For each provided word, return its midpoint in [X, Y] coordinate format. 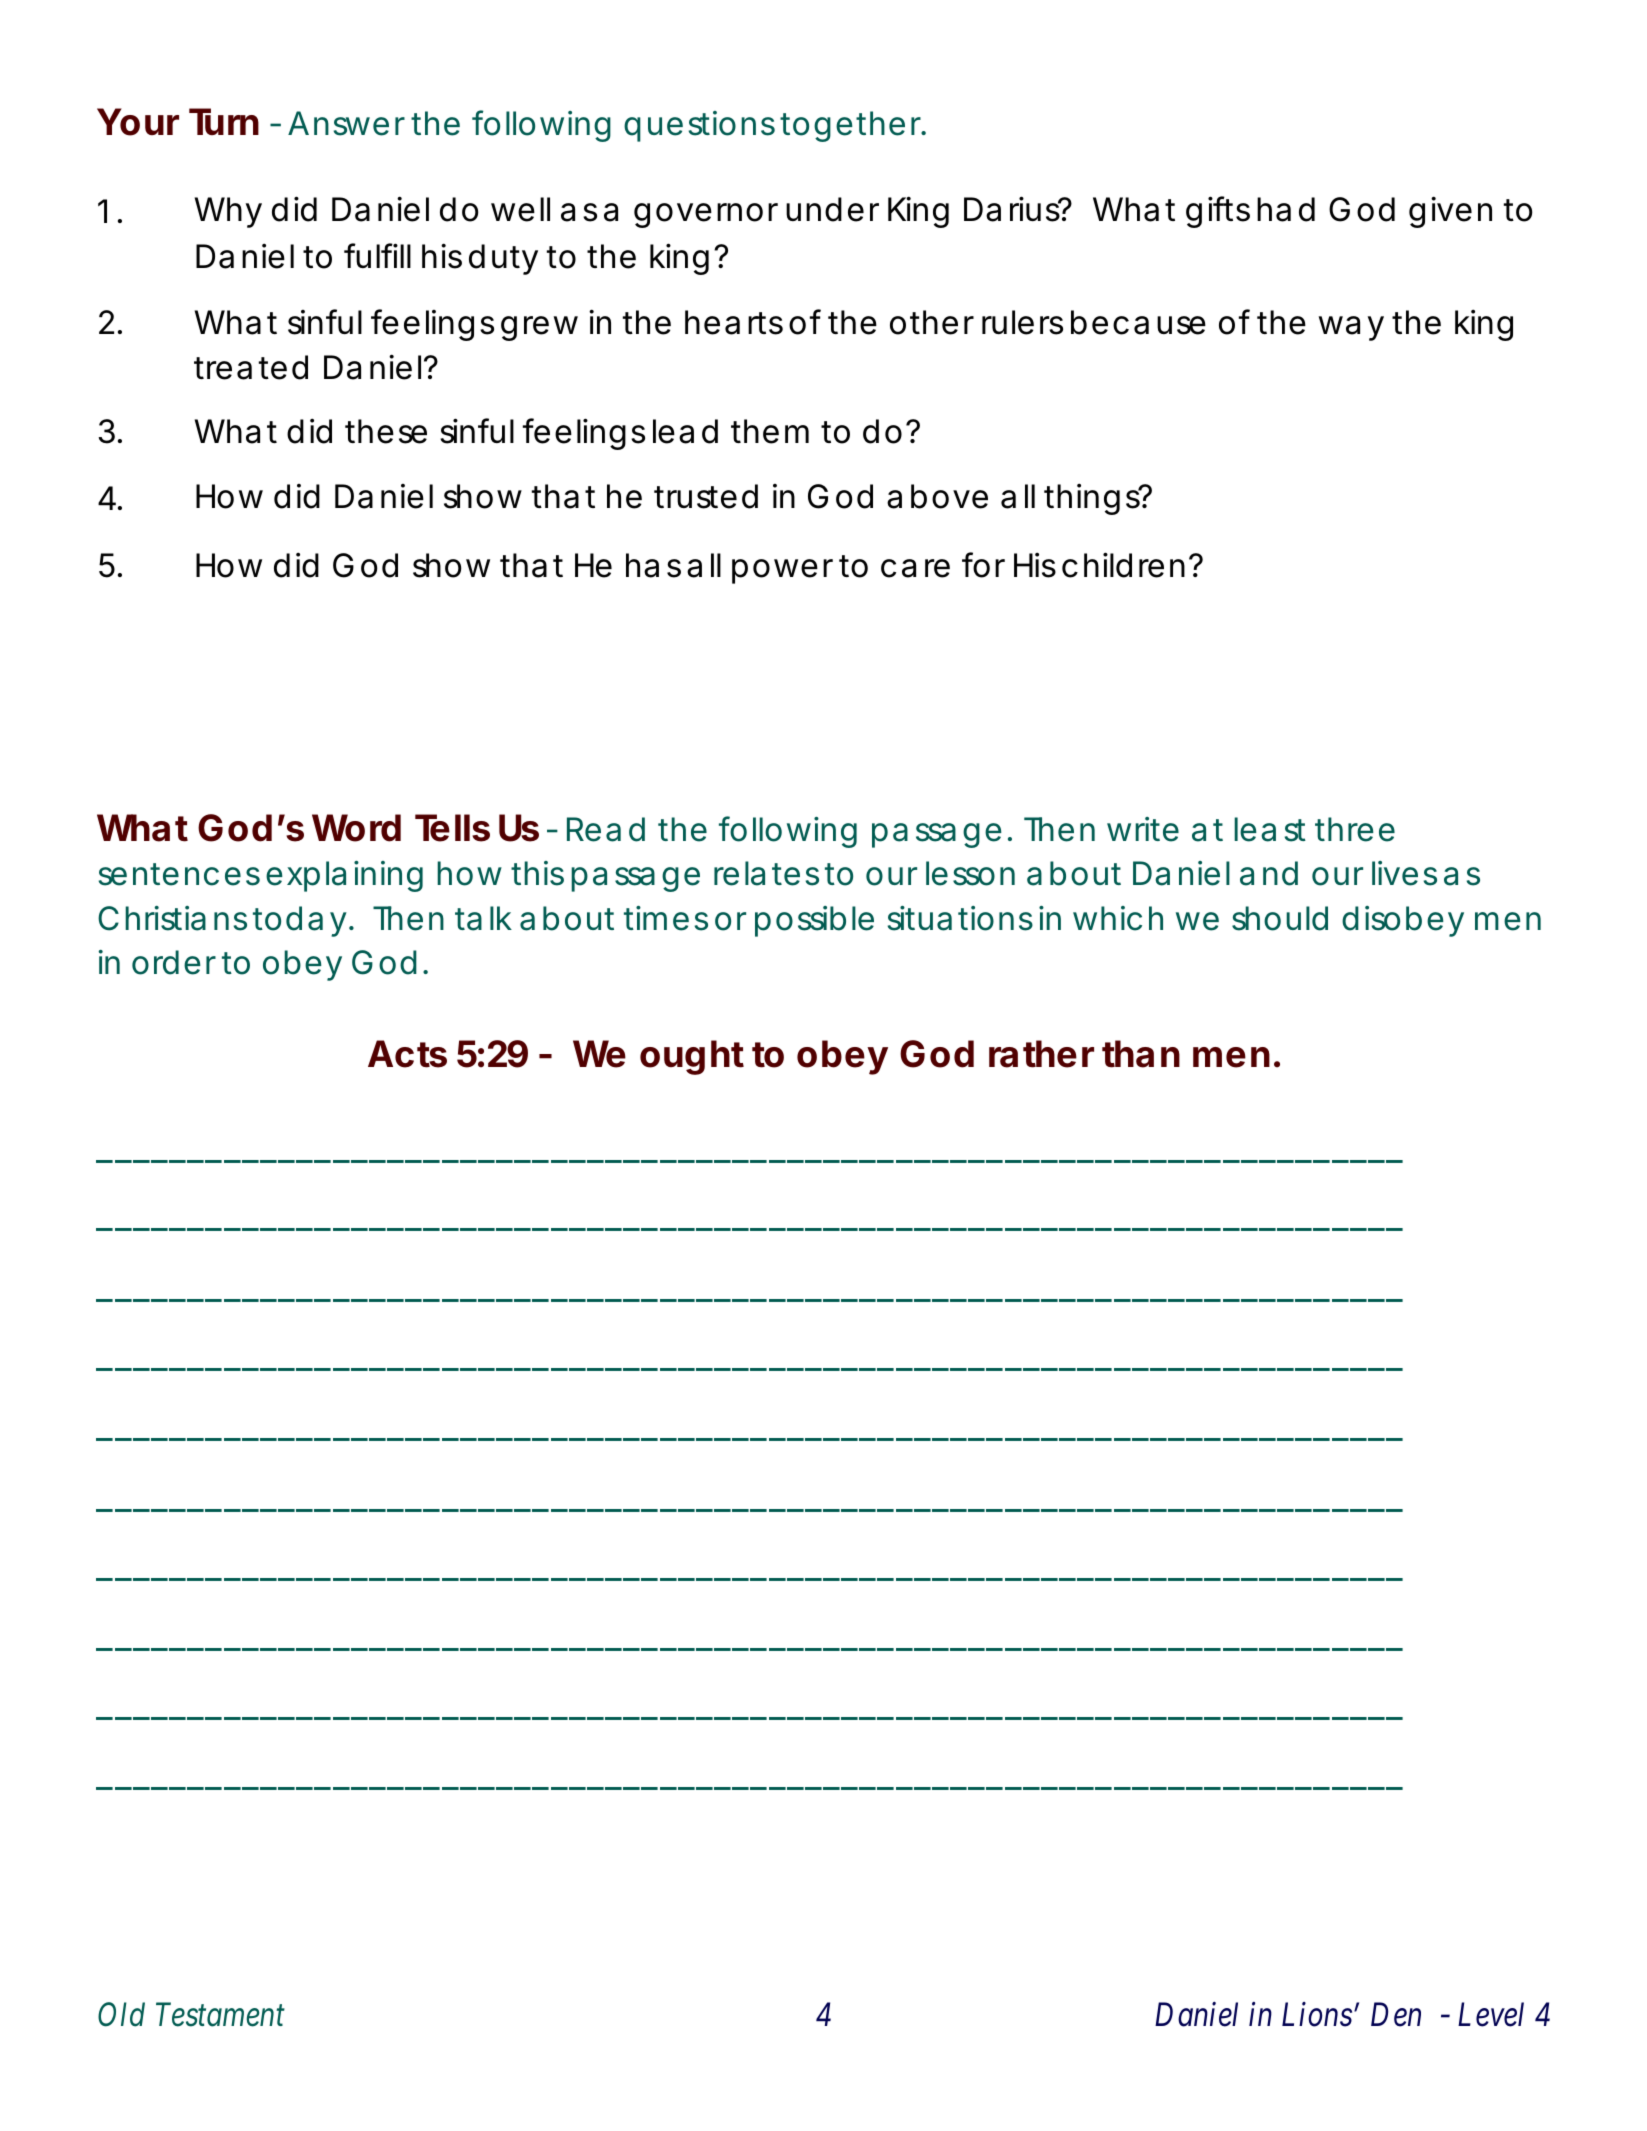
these [386, 431]
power [782, 571]
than [1141, 1054]
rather [1041, 1054]
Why [228, 212]
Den [1396, 2015]
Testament [220, 2015]
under [832, 209]
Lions [1317, 2014]
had [1286, 209]
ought [692, 1057]
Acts [407, 1054]
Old [121, 2014]
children [1123, 565]
